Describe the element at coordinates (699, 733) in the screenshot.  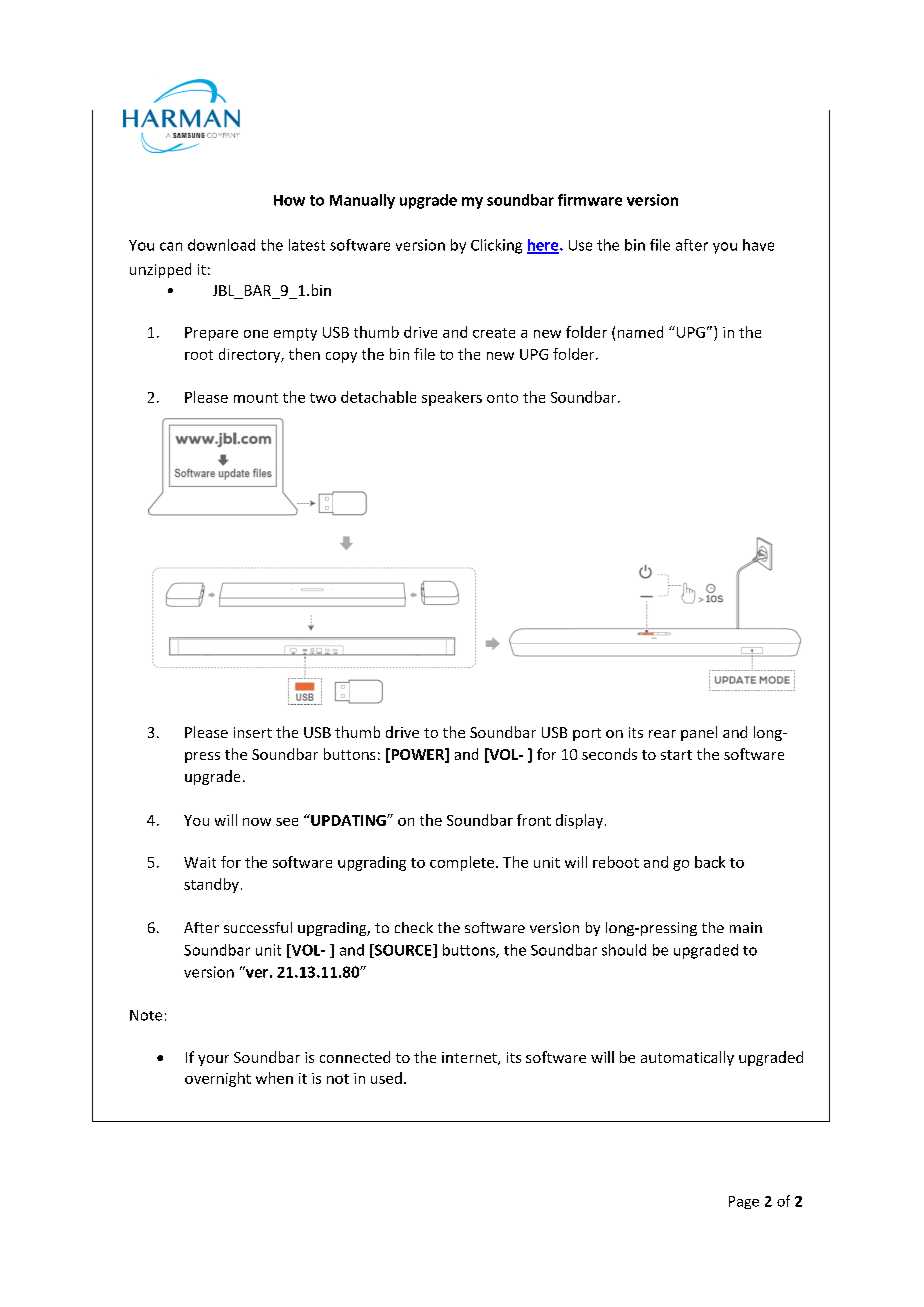
I see `panel` at that location.
